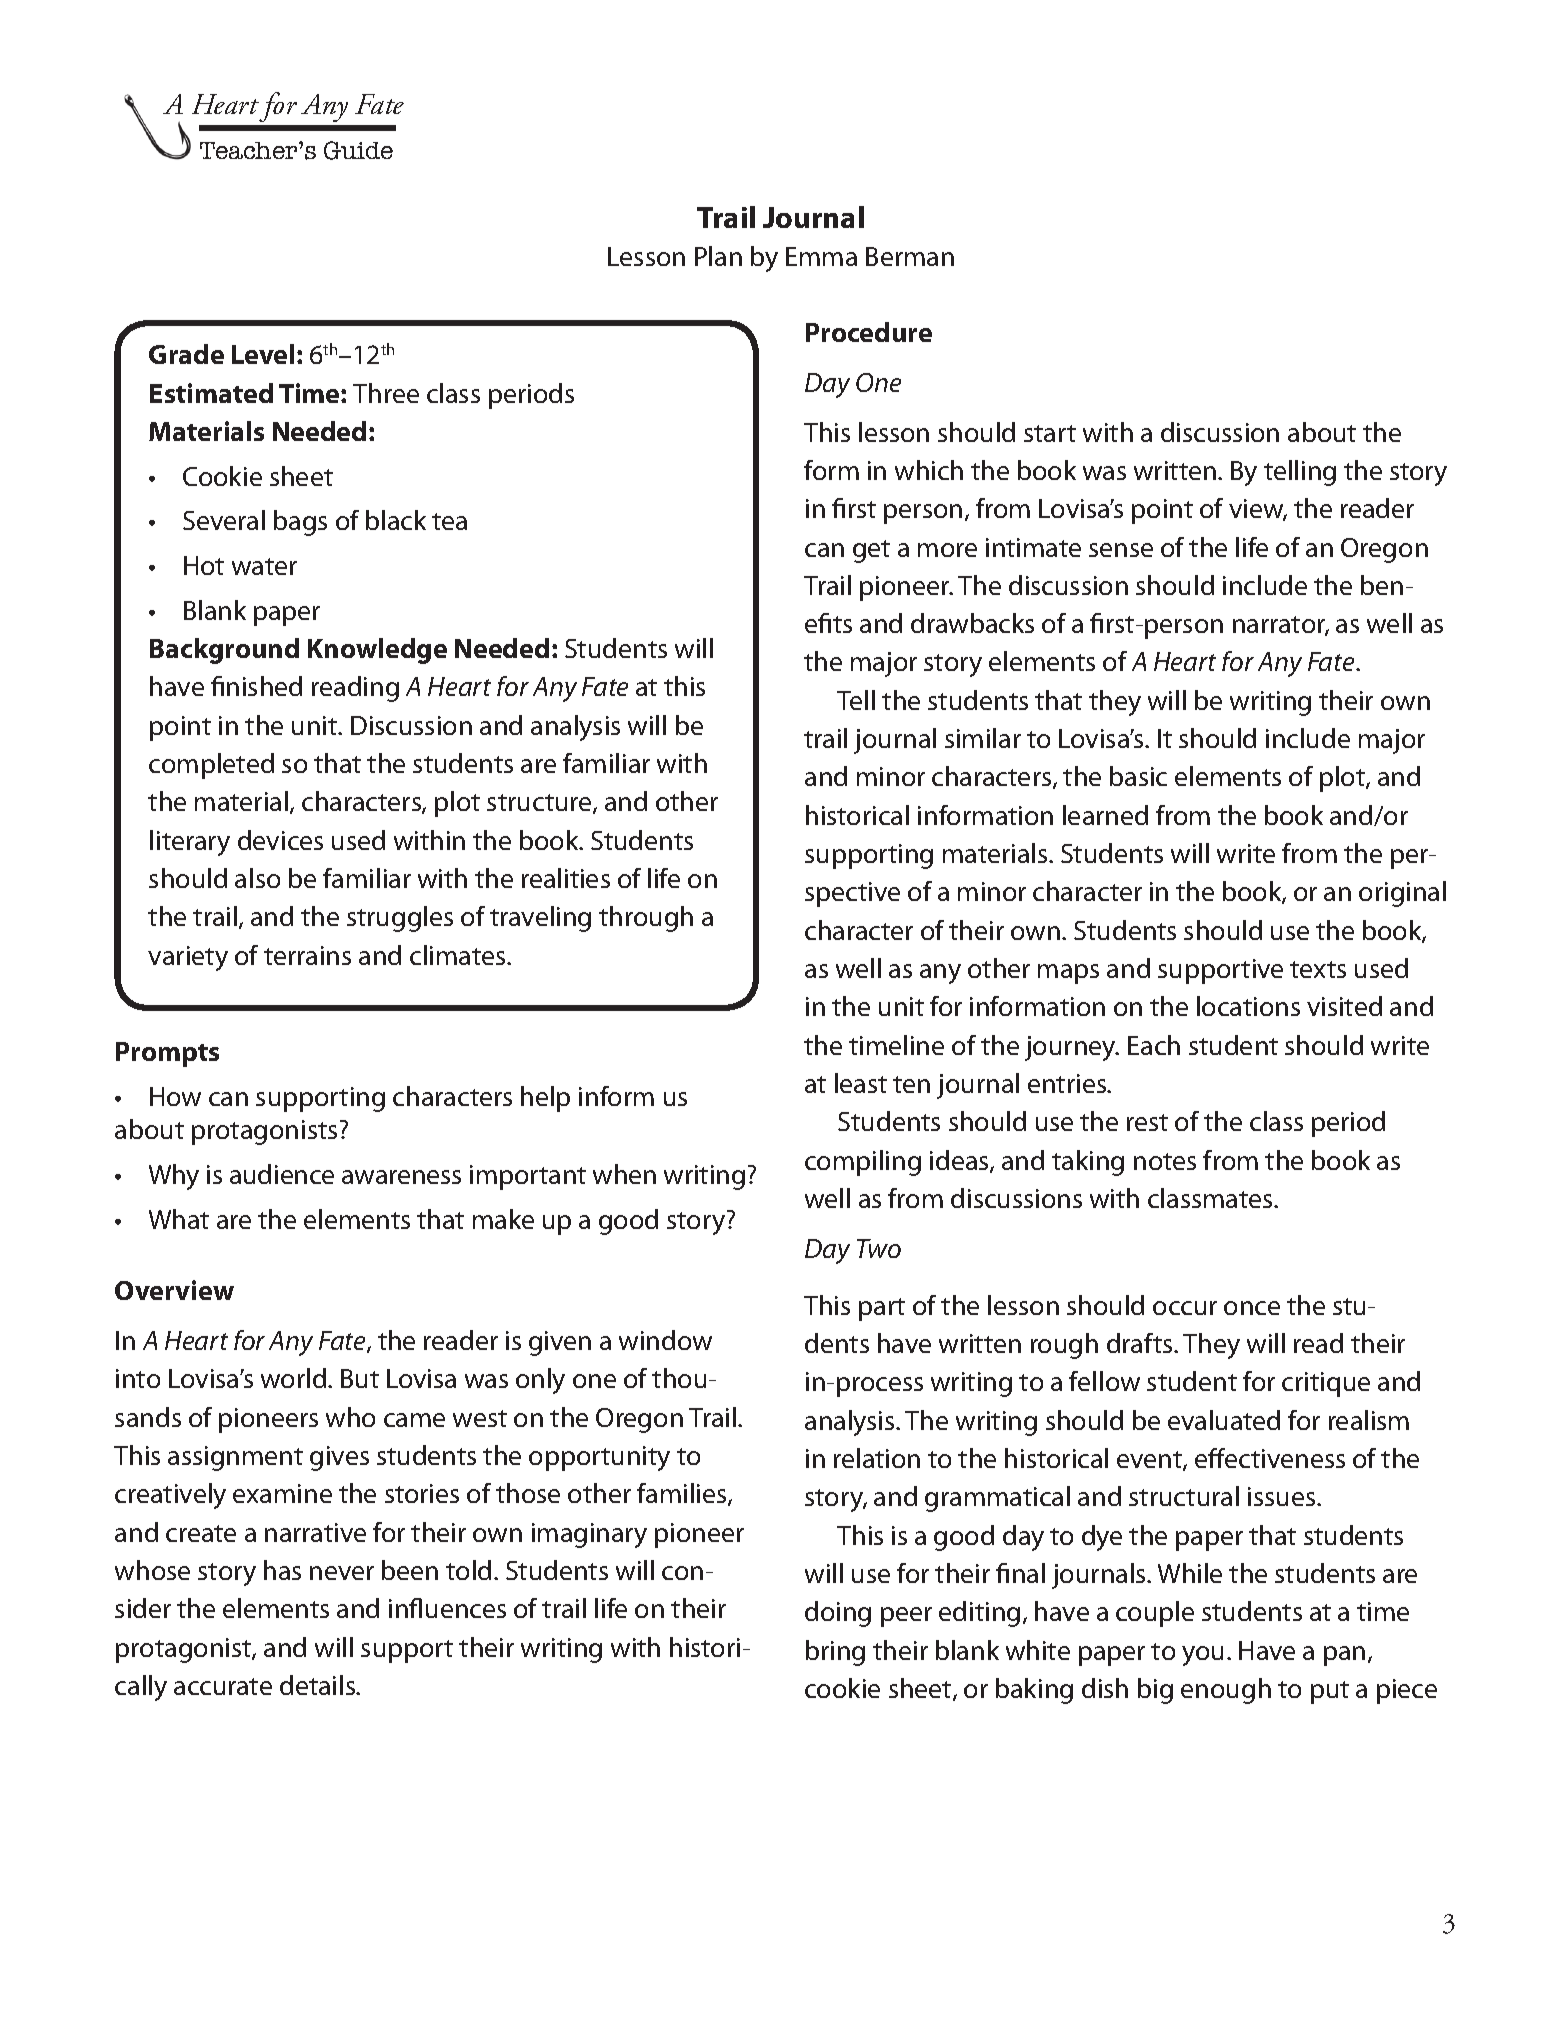 The height and width of the page is (2023, 1563). I want to click on texts, so click(1318, 969).
